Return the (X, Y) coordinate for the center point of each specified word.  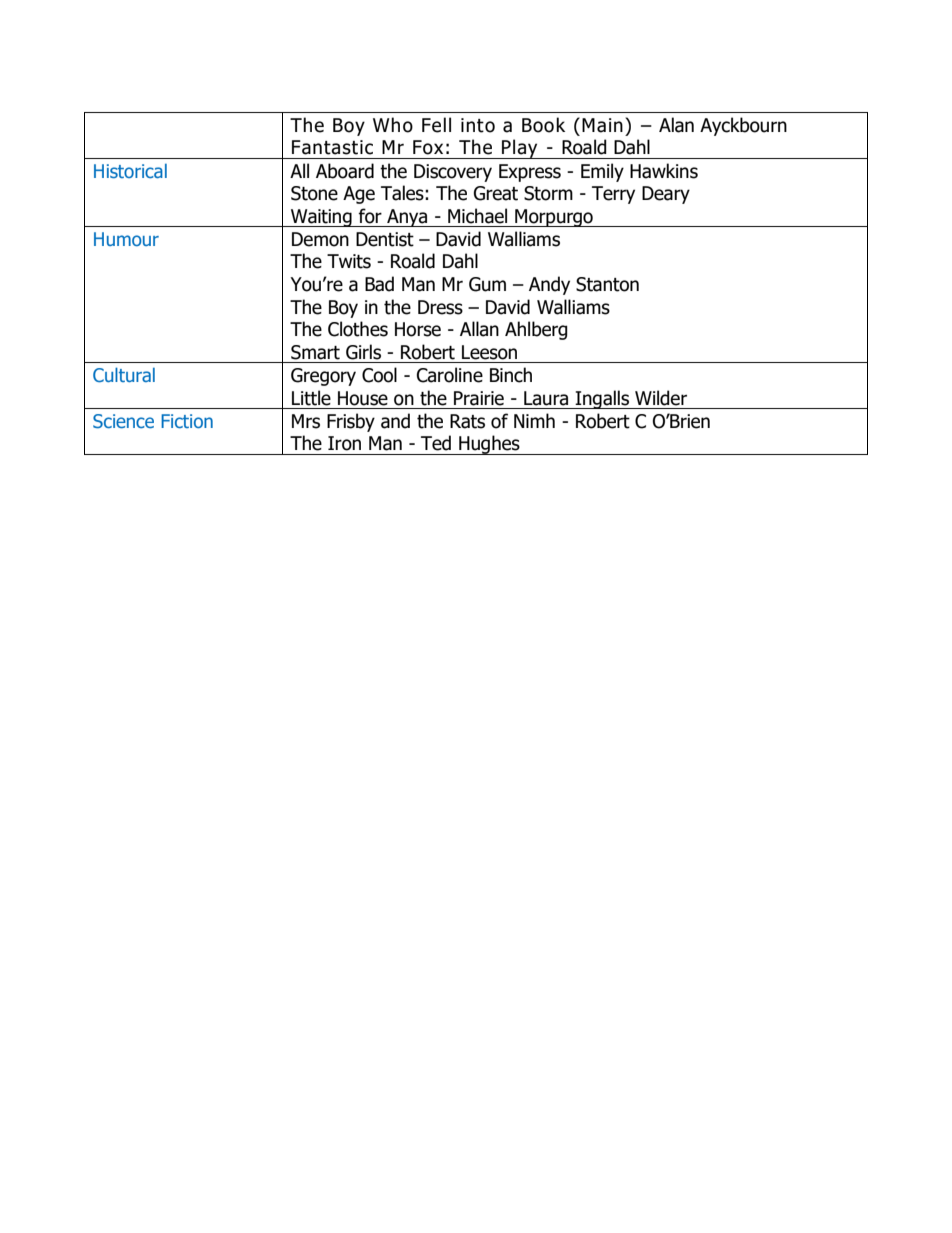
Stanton (607, 284)
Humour (126, 239)
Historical (130, 171)
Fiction (187, 421)
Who (393, 125)
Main (602, 125)
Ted (436, 443)
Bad (379, 284)
